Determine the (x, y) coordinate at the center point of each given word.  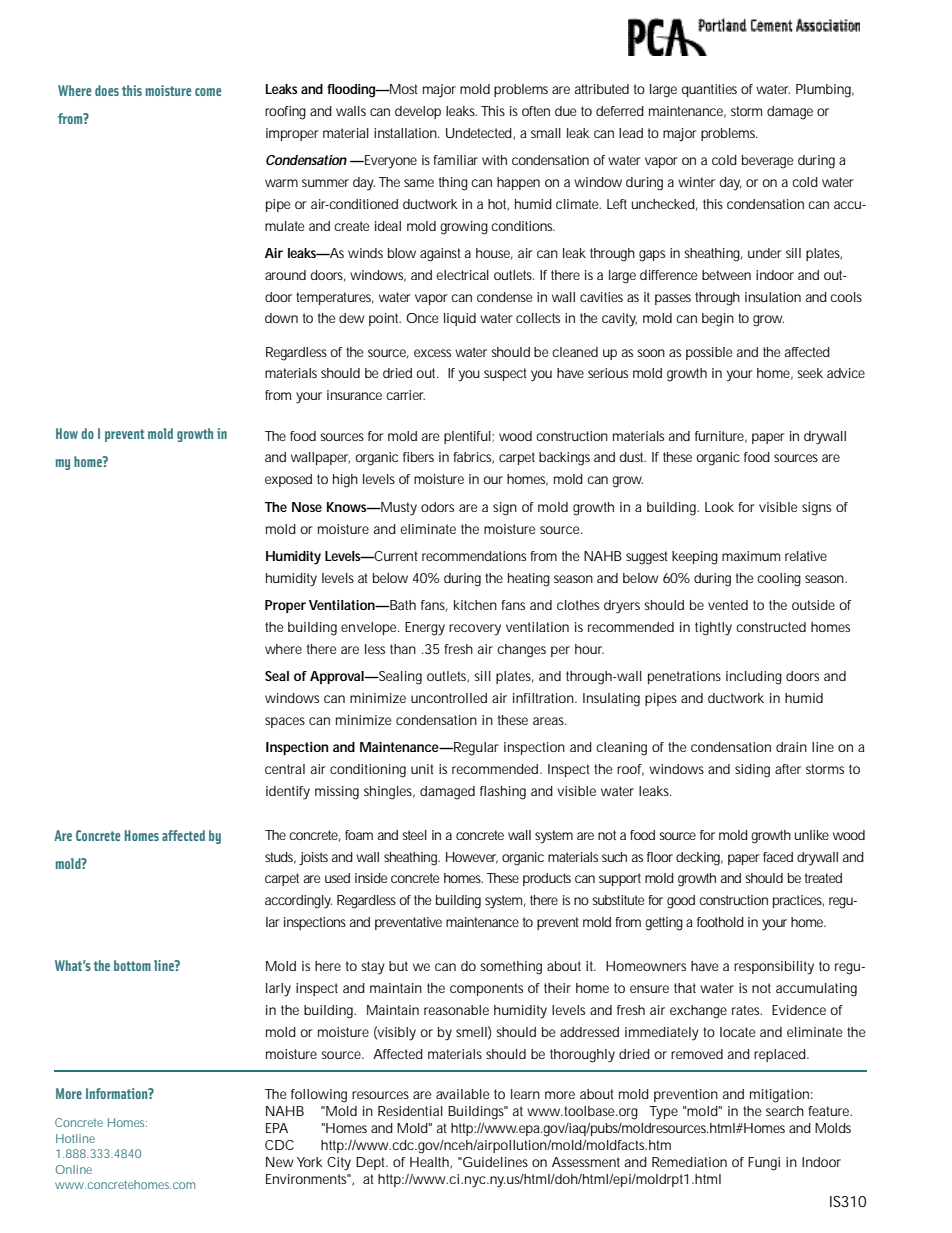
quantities (709, 90)
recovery (475, 630)
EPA (277, 1128)
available (462, 1094)
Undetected (480, 133)
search (785, 1111)
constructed (771, 627)
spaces (285, 722)
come (208, 92)
